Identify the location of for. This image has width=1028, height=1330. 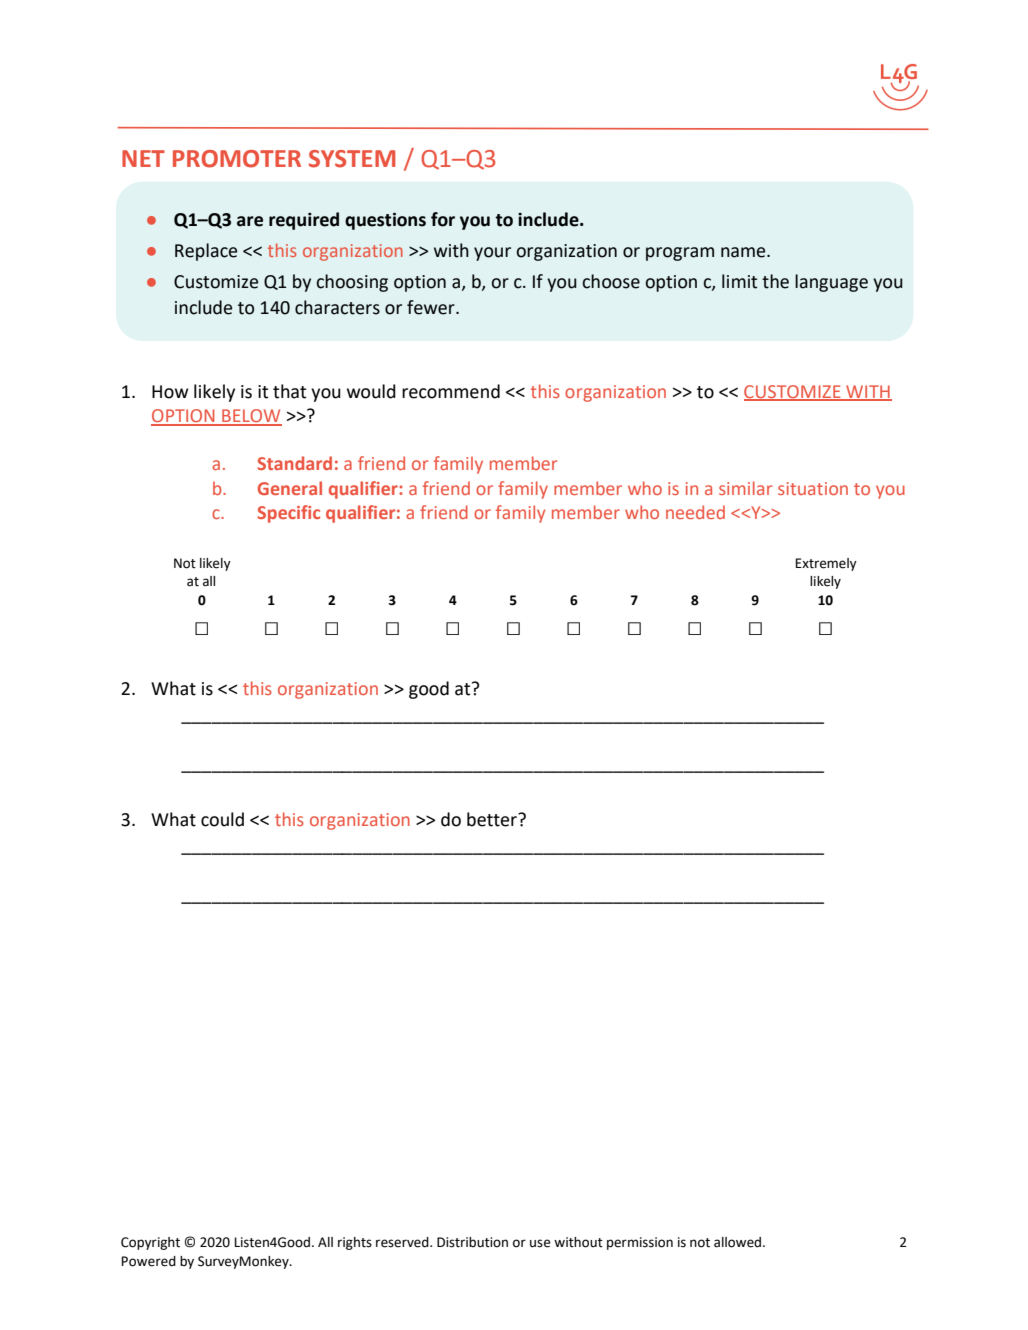
(443, 219).
